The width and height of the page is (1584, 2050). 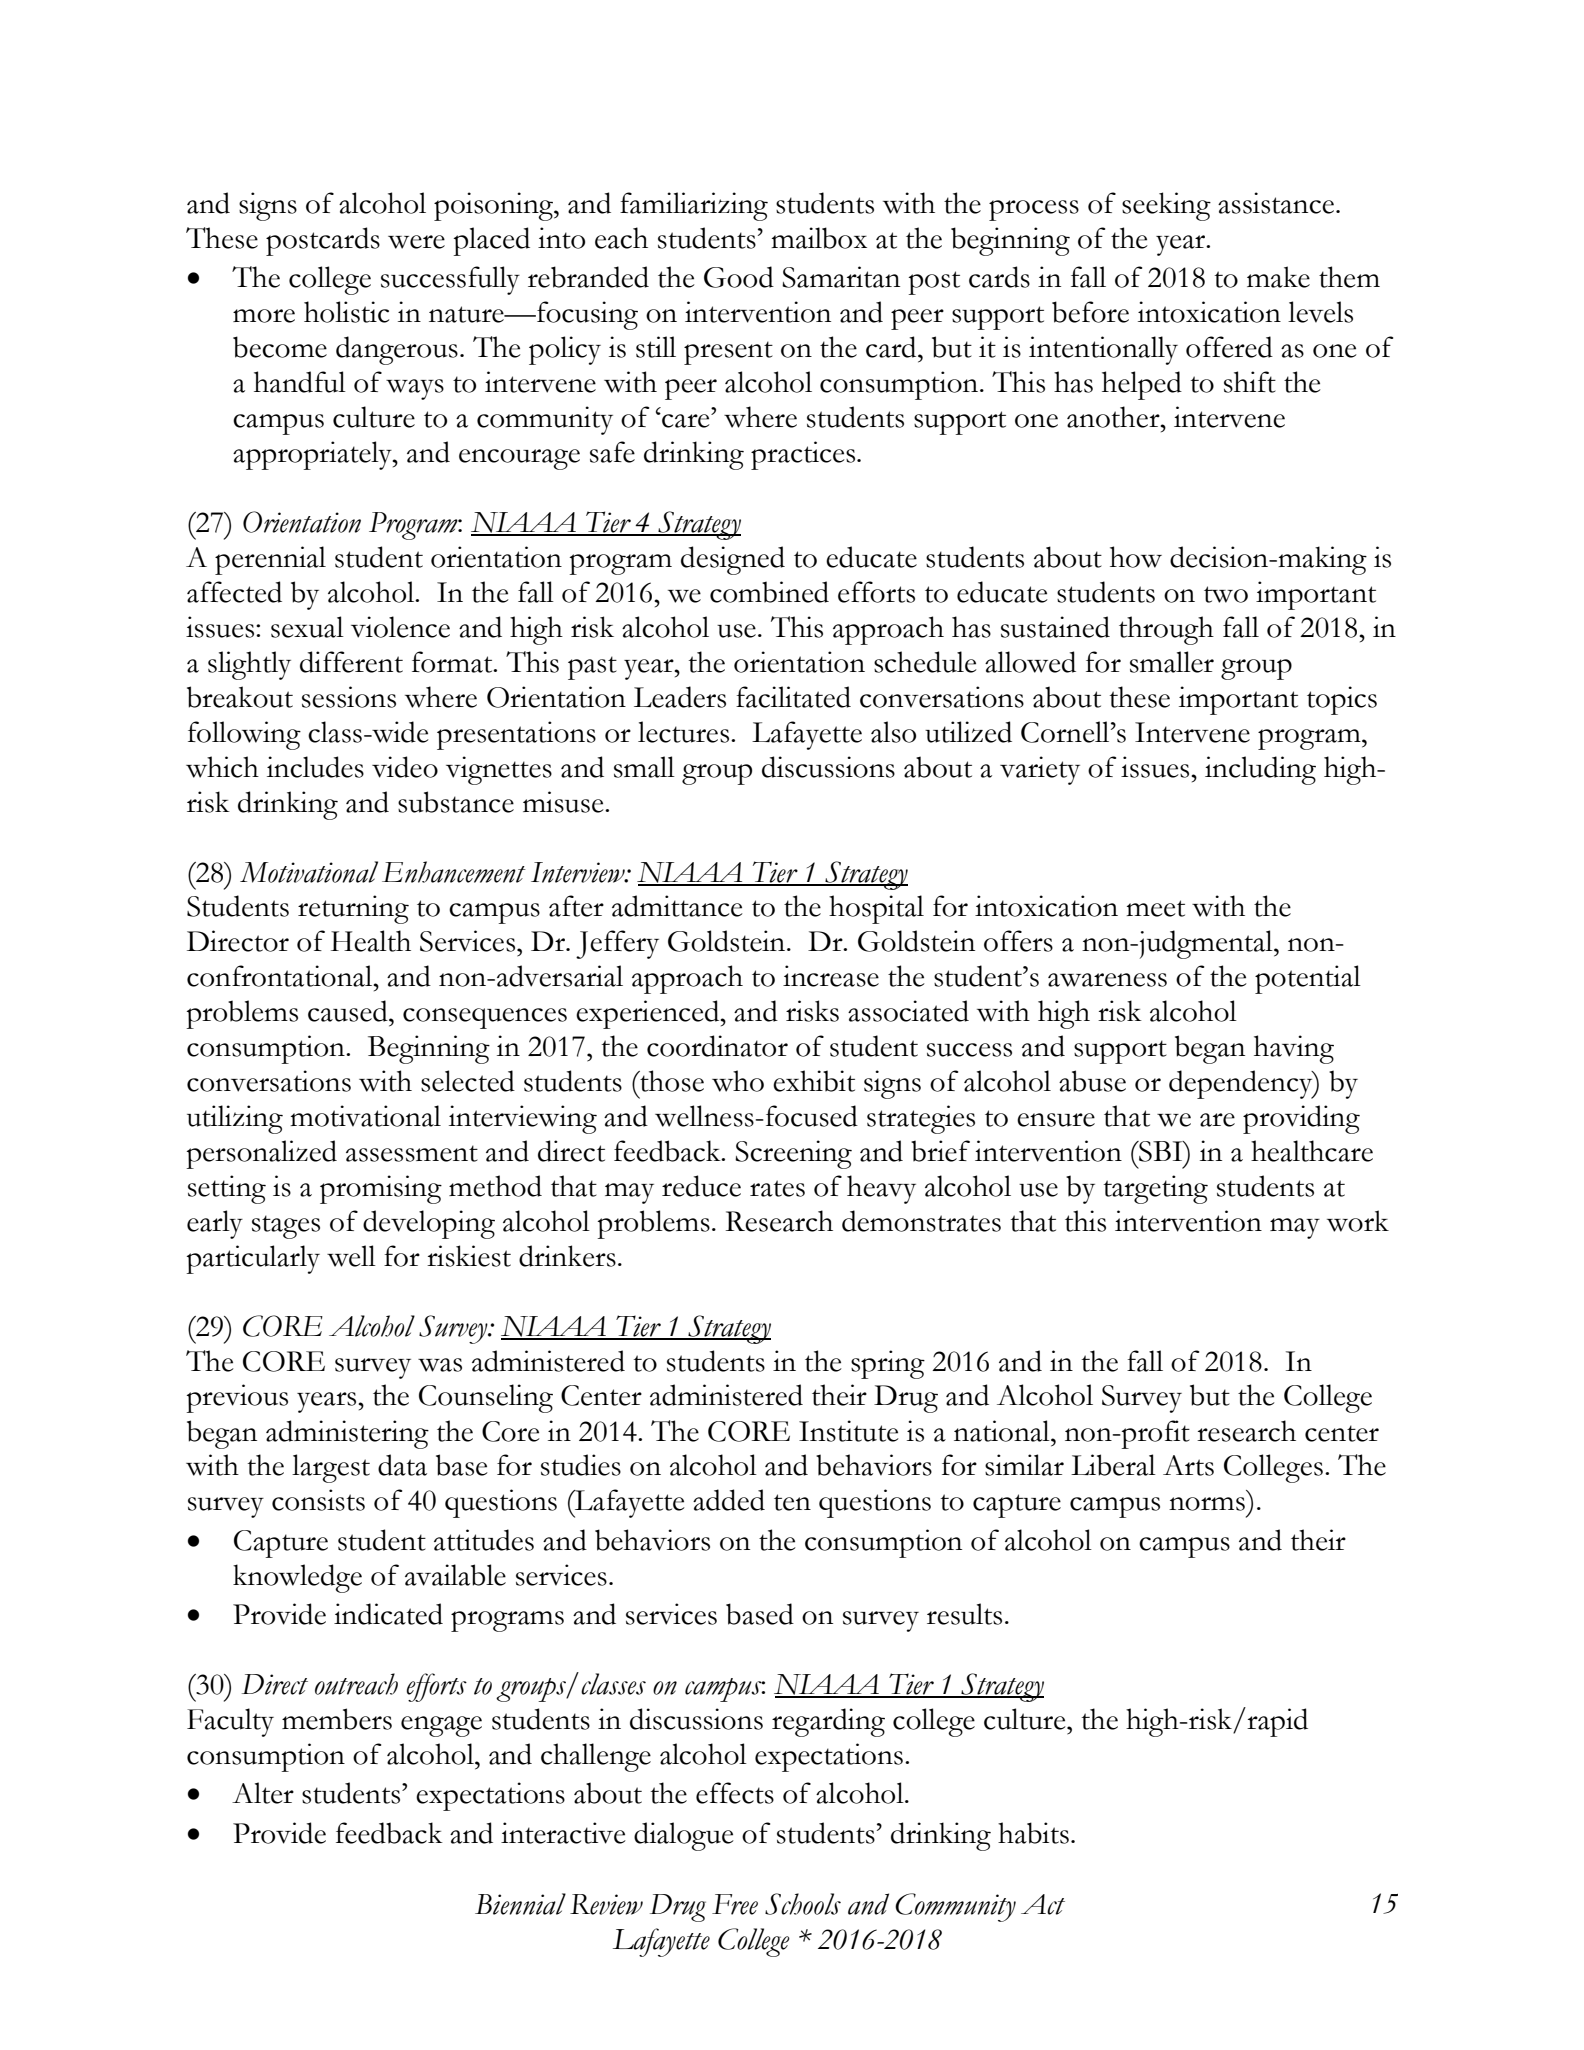 What do you see at coordinates (1278, 277) in the page?
I see `make` at bounding box center [1278, 277].
